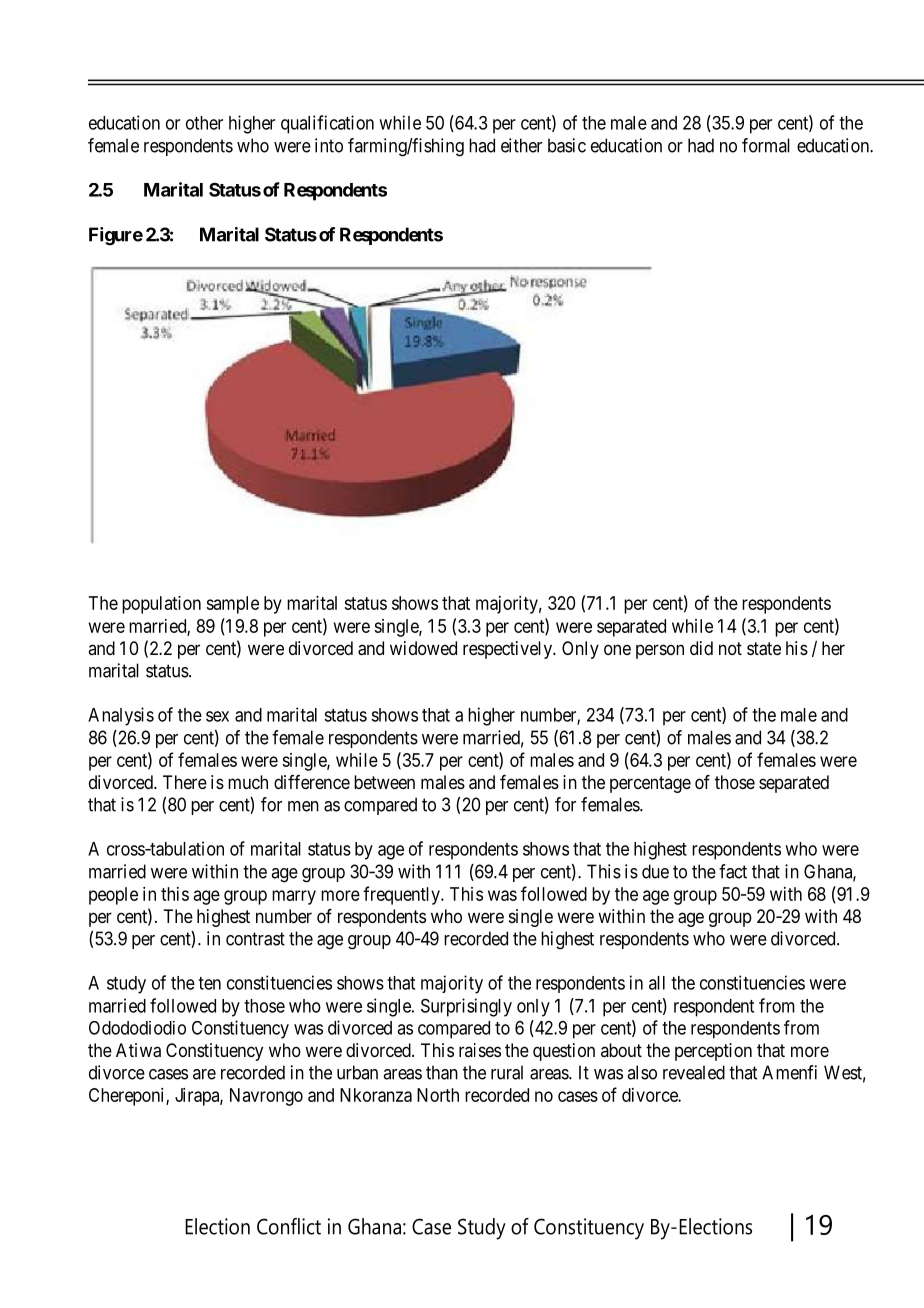 This screenshot has width=924, height=1308. I want to click on formal, so click(766, 145).
